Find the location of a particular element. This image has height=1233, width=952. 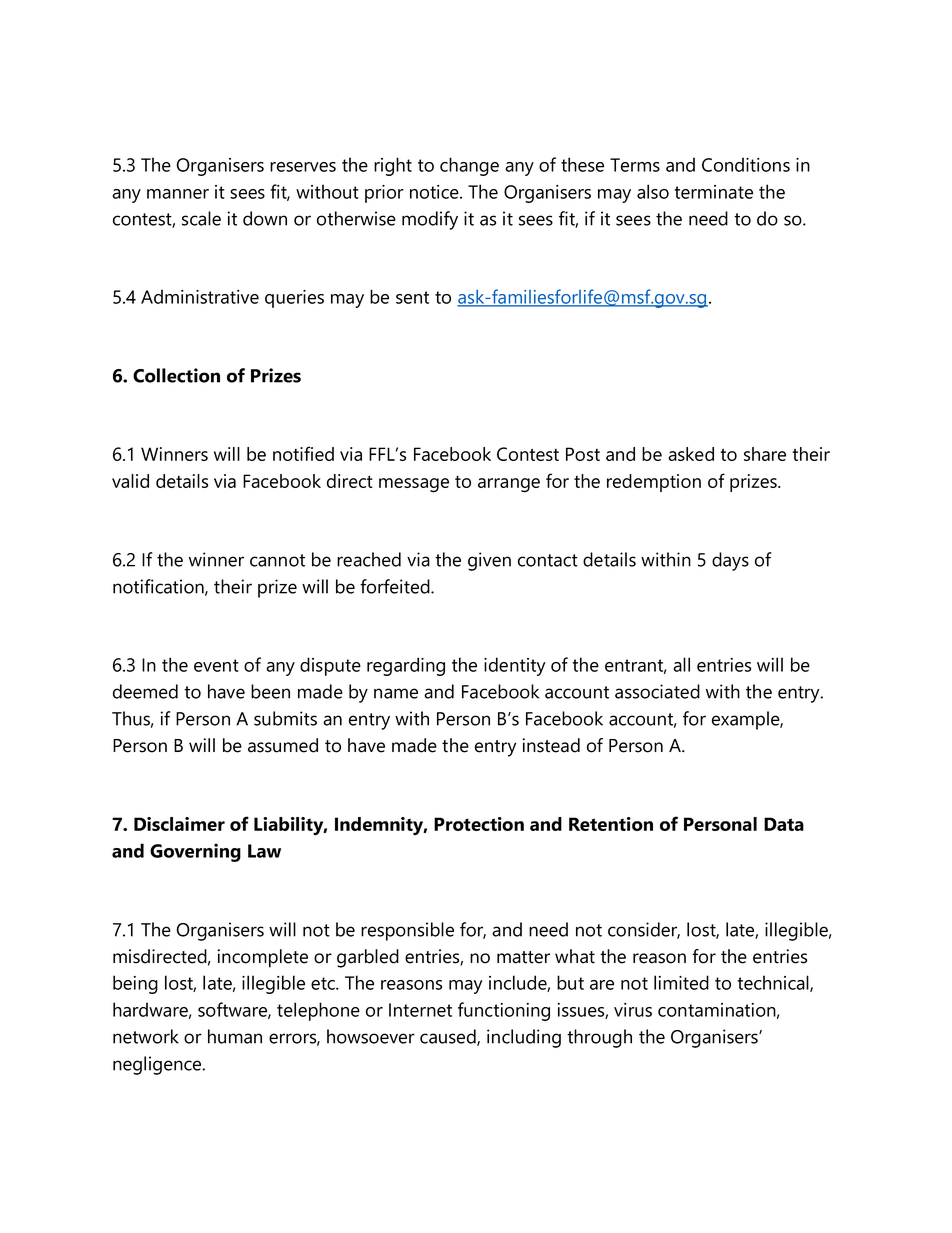

human is located at coordinates (235, 1036).
